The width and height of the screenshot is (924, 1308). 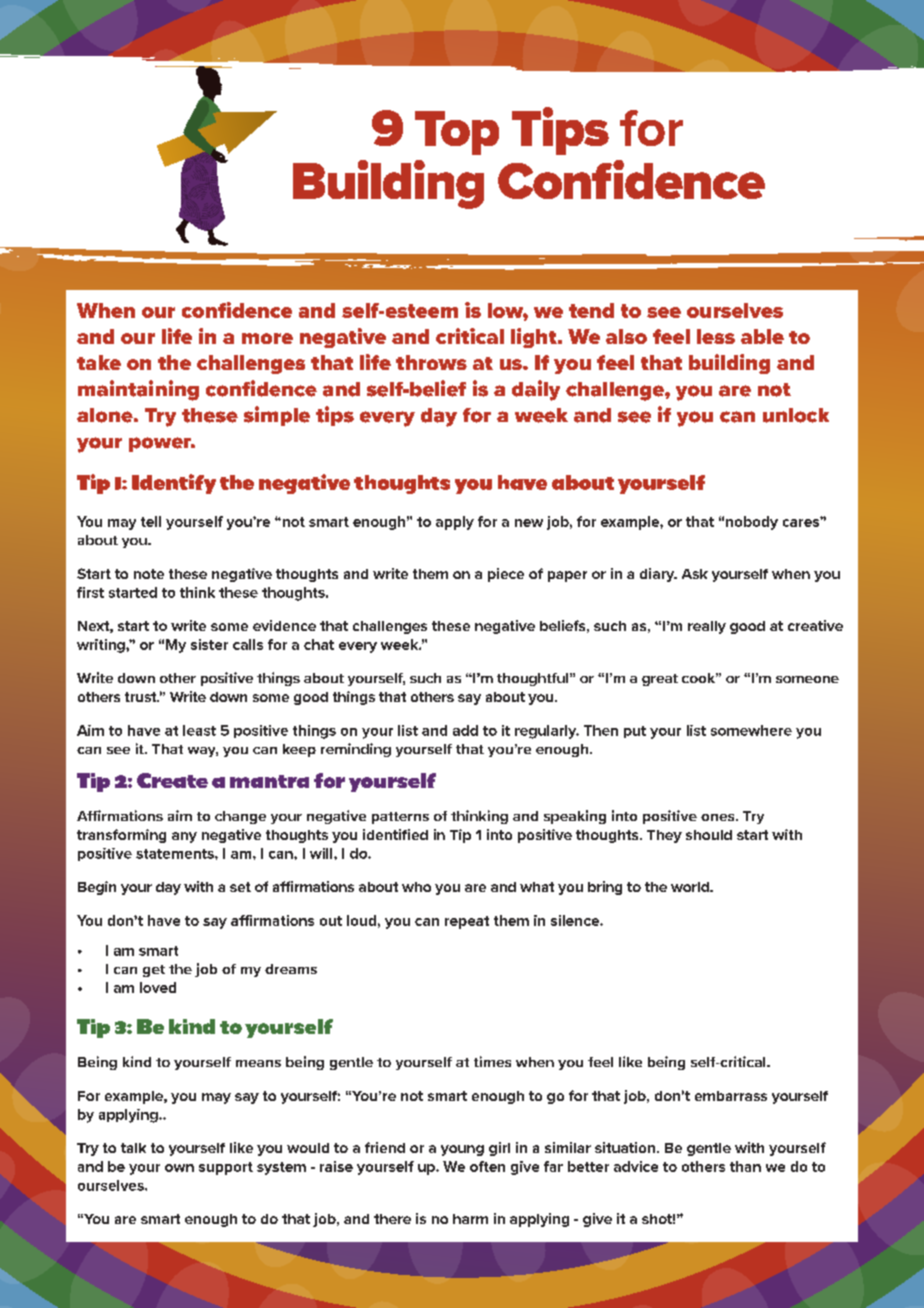 What do you see at coordinates (226, 1168) in the screenshot?
I see `support` at bounding box center [226, 1168].
